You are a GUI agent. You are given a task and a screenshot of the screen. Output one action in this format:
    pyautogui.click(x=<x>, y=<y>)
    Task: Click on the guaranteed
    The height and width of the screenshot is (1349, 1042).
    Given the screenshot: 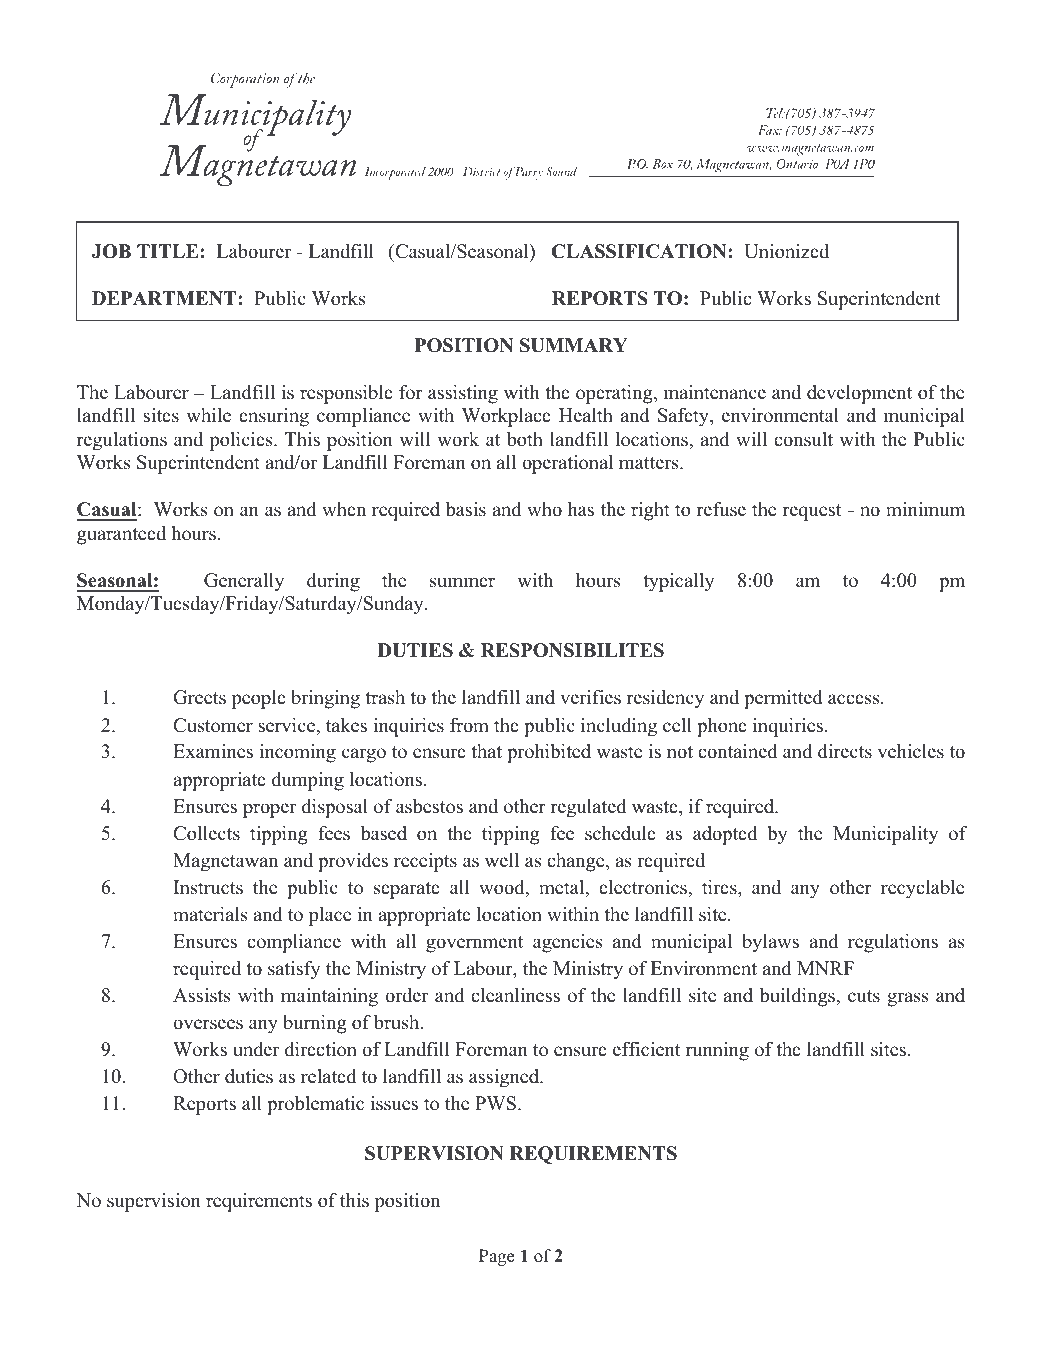 What is the action you would take?
    pyautogui.click(x=121, y=535)
